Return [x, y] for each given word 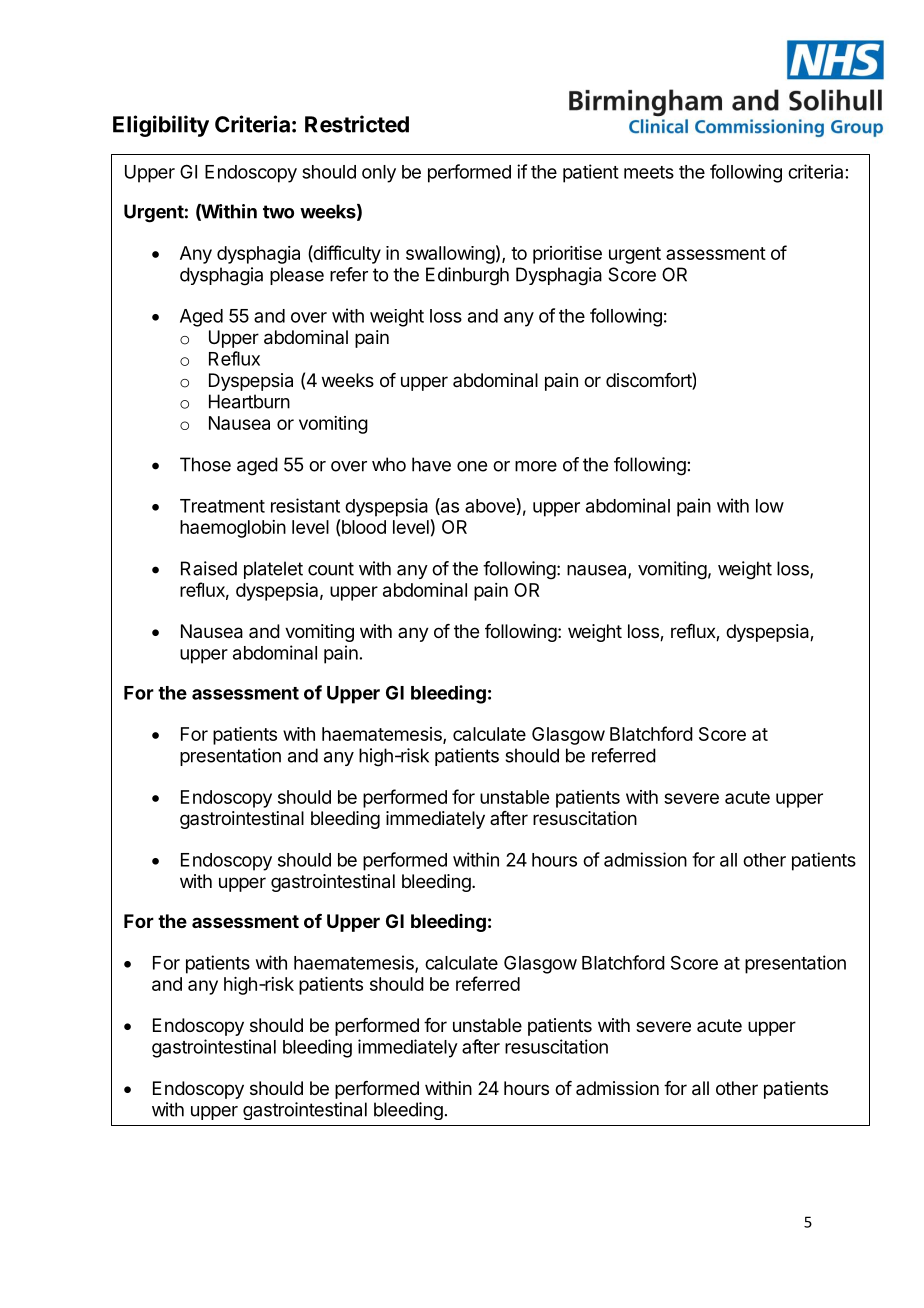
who [389, 464]
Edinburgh [467, 276]
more [536, 466]
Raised [209, 568]
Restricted [357, 124]
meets [649, 172]
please [297, 276]
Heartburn [249, 401]
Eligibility [161, 126]
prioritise [567, 255]
